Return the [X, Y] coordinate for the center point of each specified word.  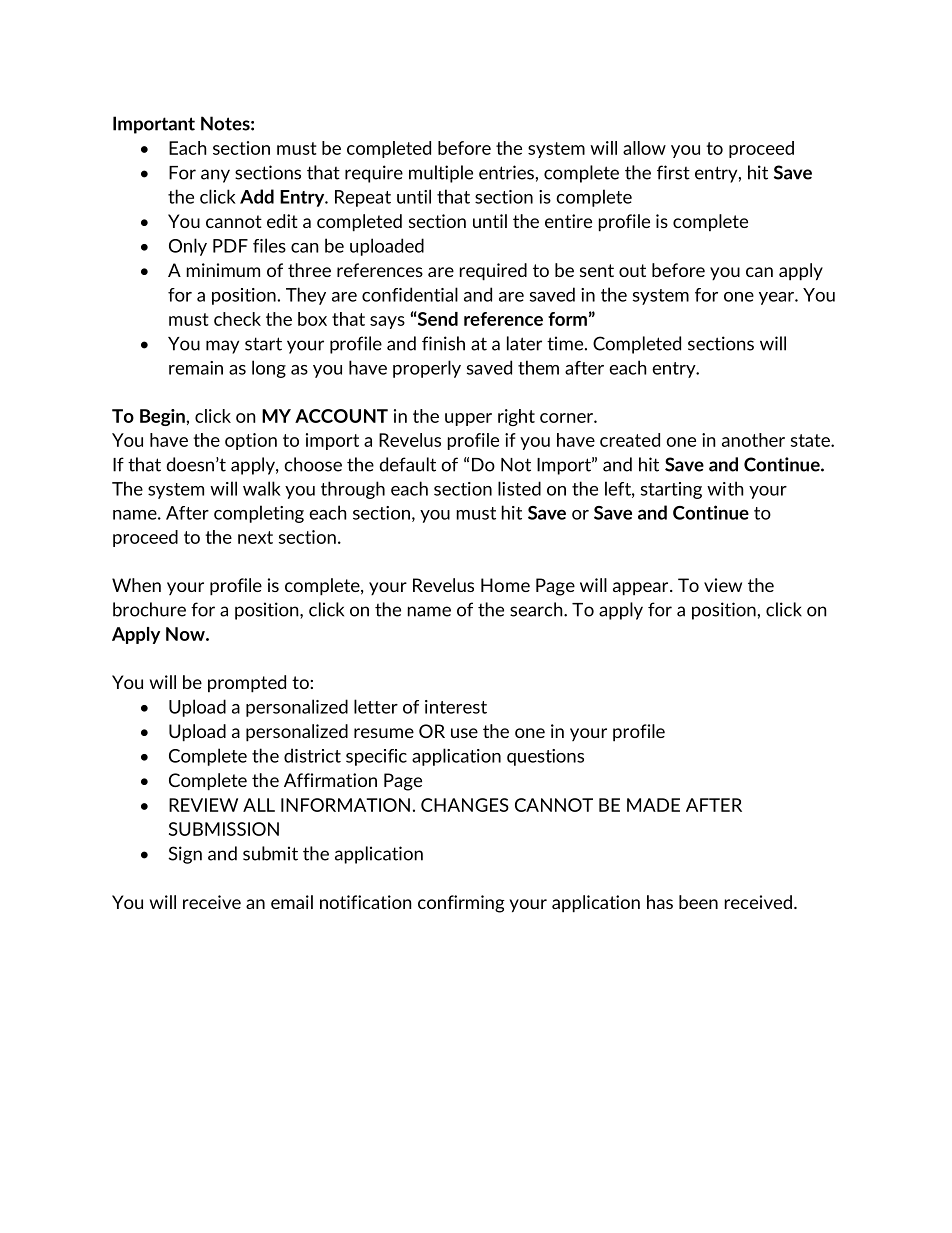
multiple [441, 174]
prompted [247, 684]
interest [456, 707]
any [215, 176]
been [698, 902]
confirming [461, 904]
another [753, 440]
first [673, 172]
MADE [653, 805]
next [255, 537]
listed [519, 488]
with [725, 488]
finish [443, 343]
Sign [185, 855]
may [222, 347]
